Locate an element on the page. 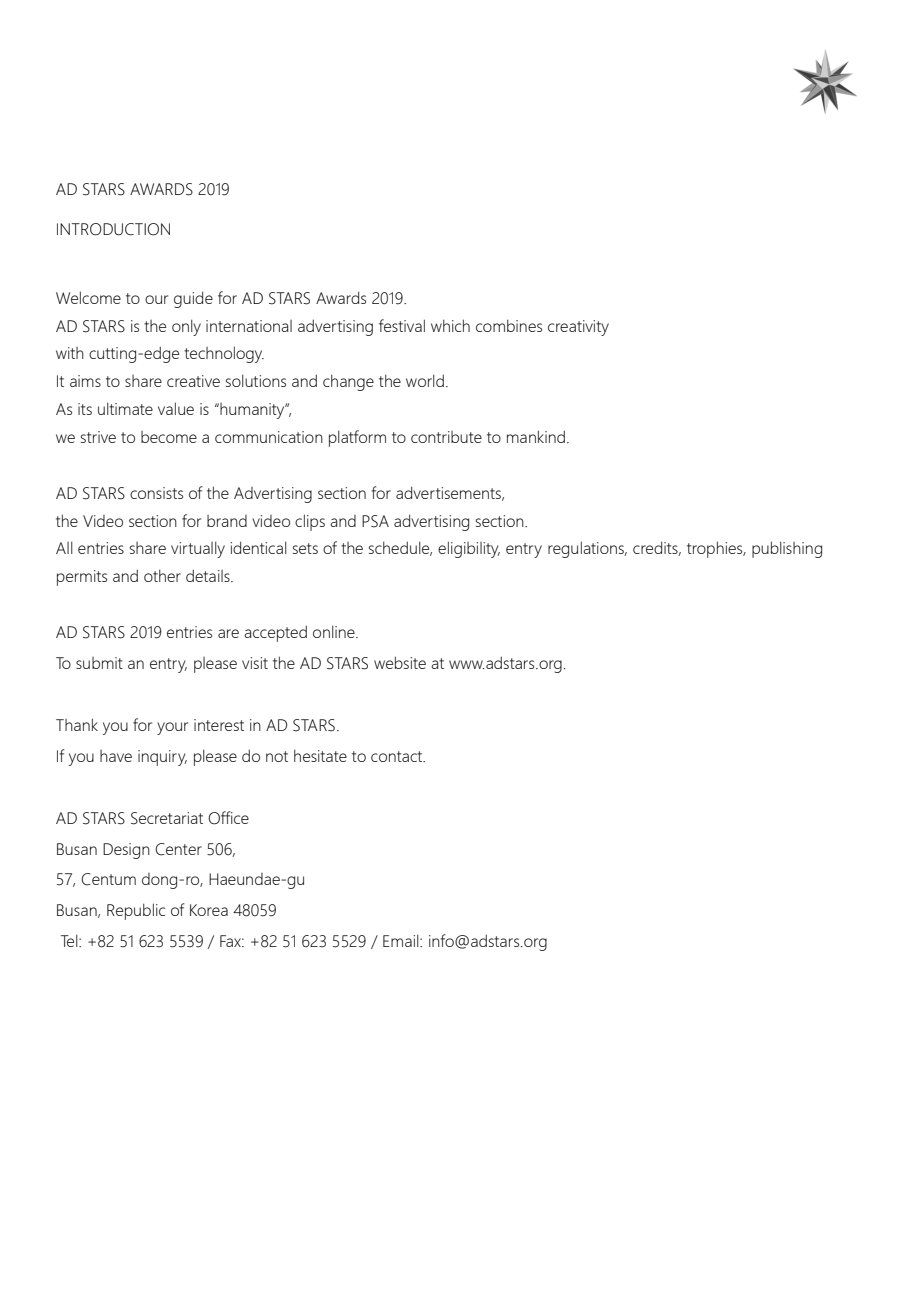 The height and width of the page is (1308, 924). Email is located at coordinates (402, 940).
